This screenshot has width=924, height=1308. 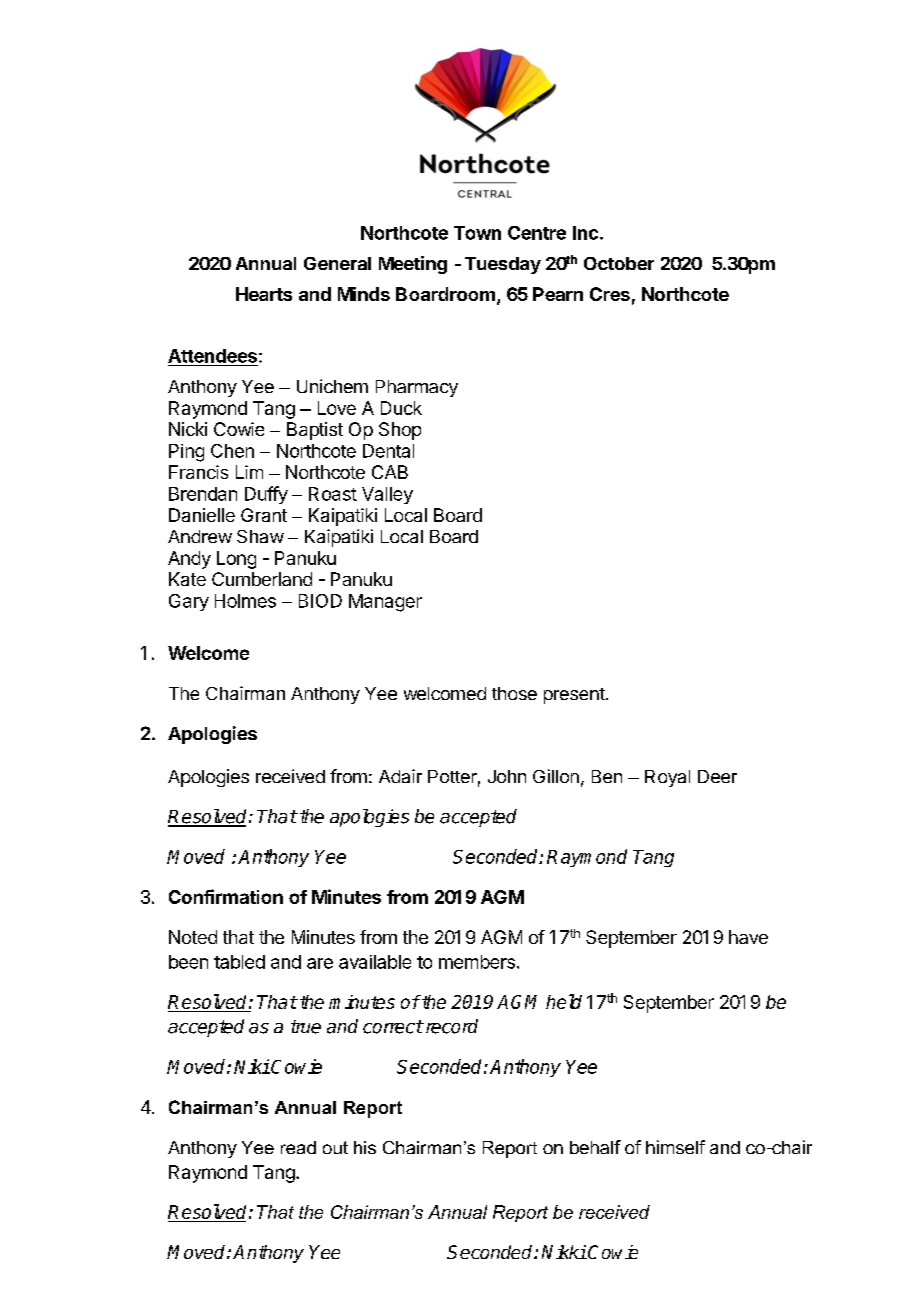 I want to click on Cres, so click(x=610, y=294).
